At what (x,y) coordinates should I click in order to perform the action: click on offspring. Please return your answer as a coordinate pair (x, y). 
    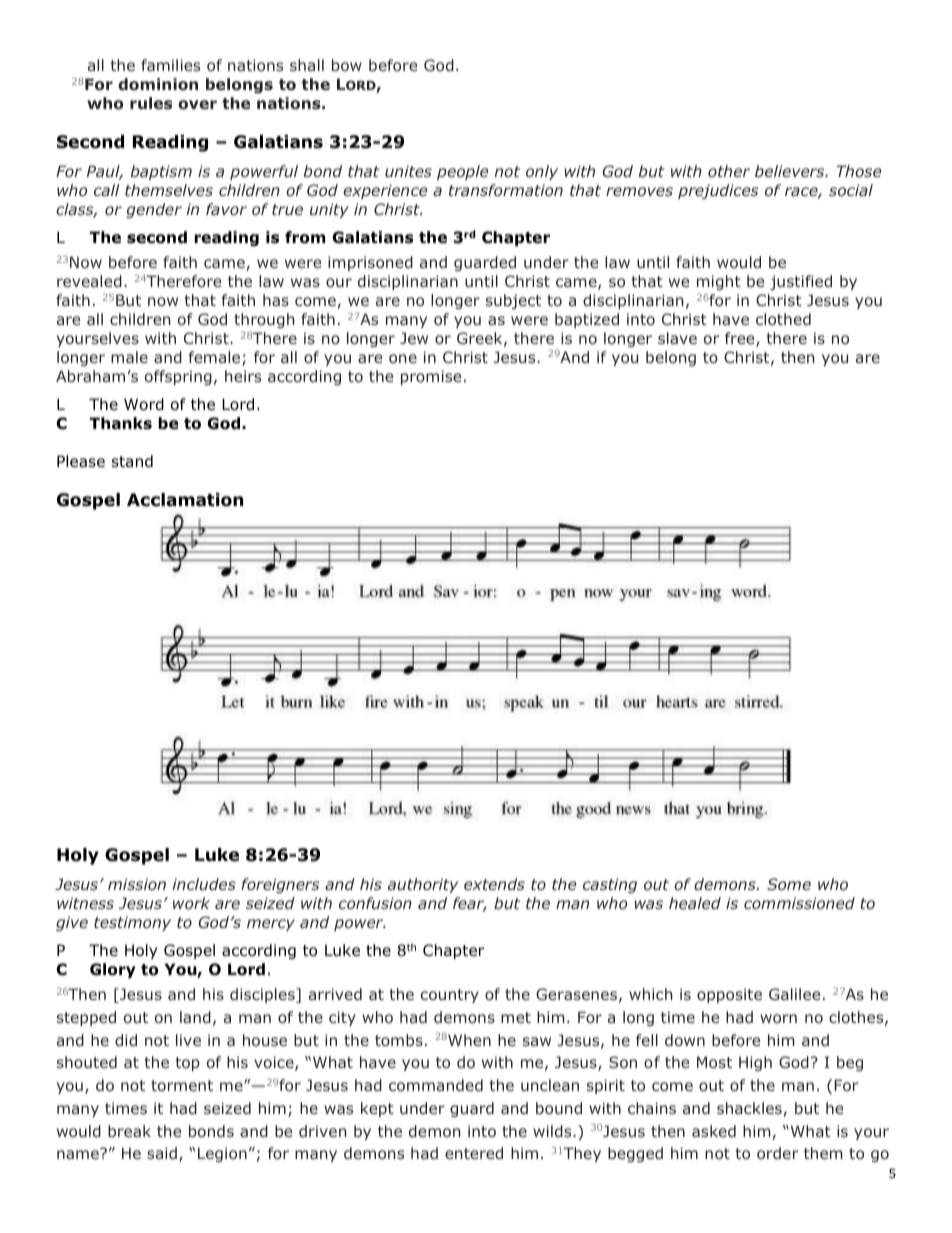
    Looking at the image, I should click on (178, 377).
